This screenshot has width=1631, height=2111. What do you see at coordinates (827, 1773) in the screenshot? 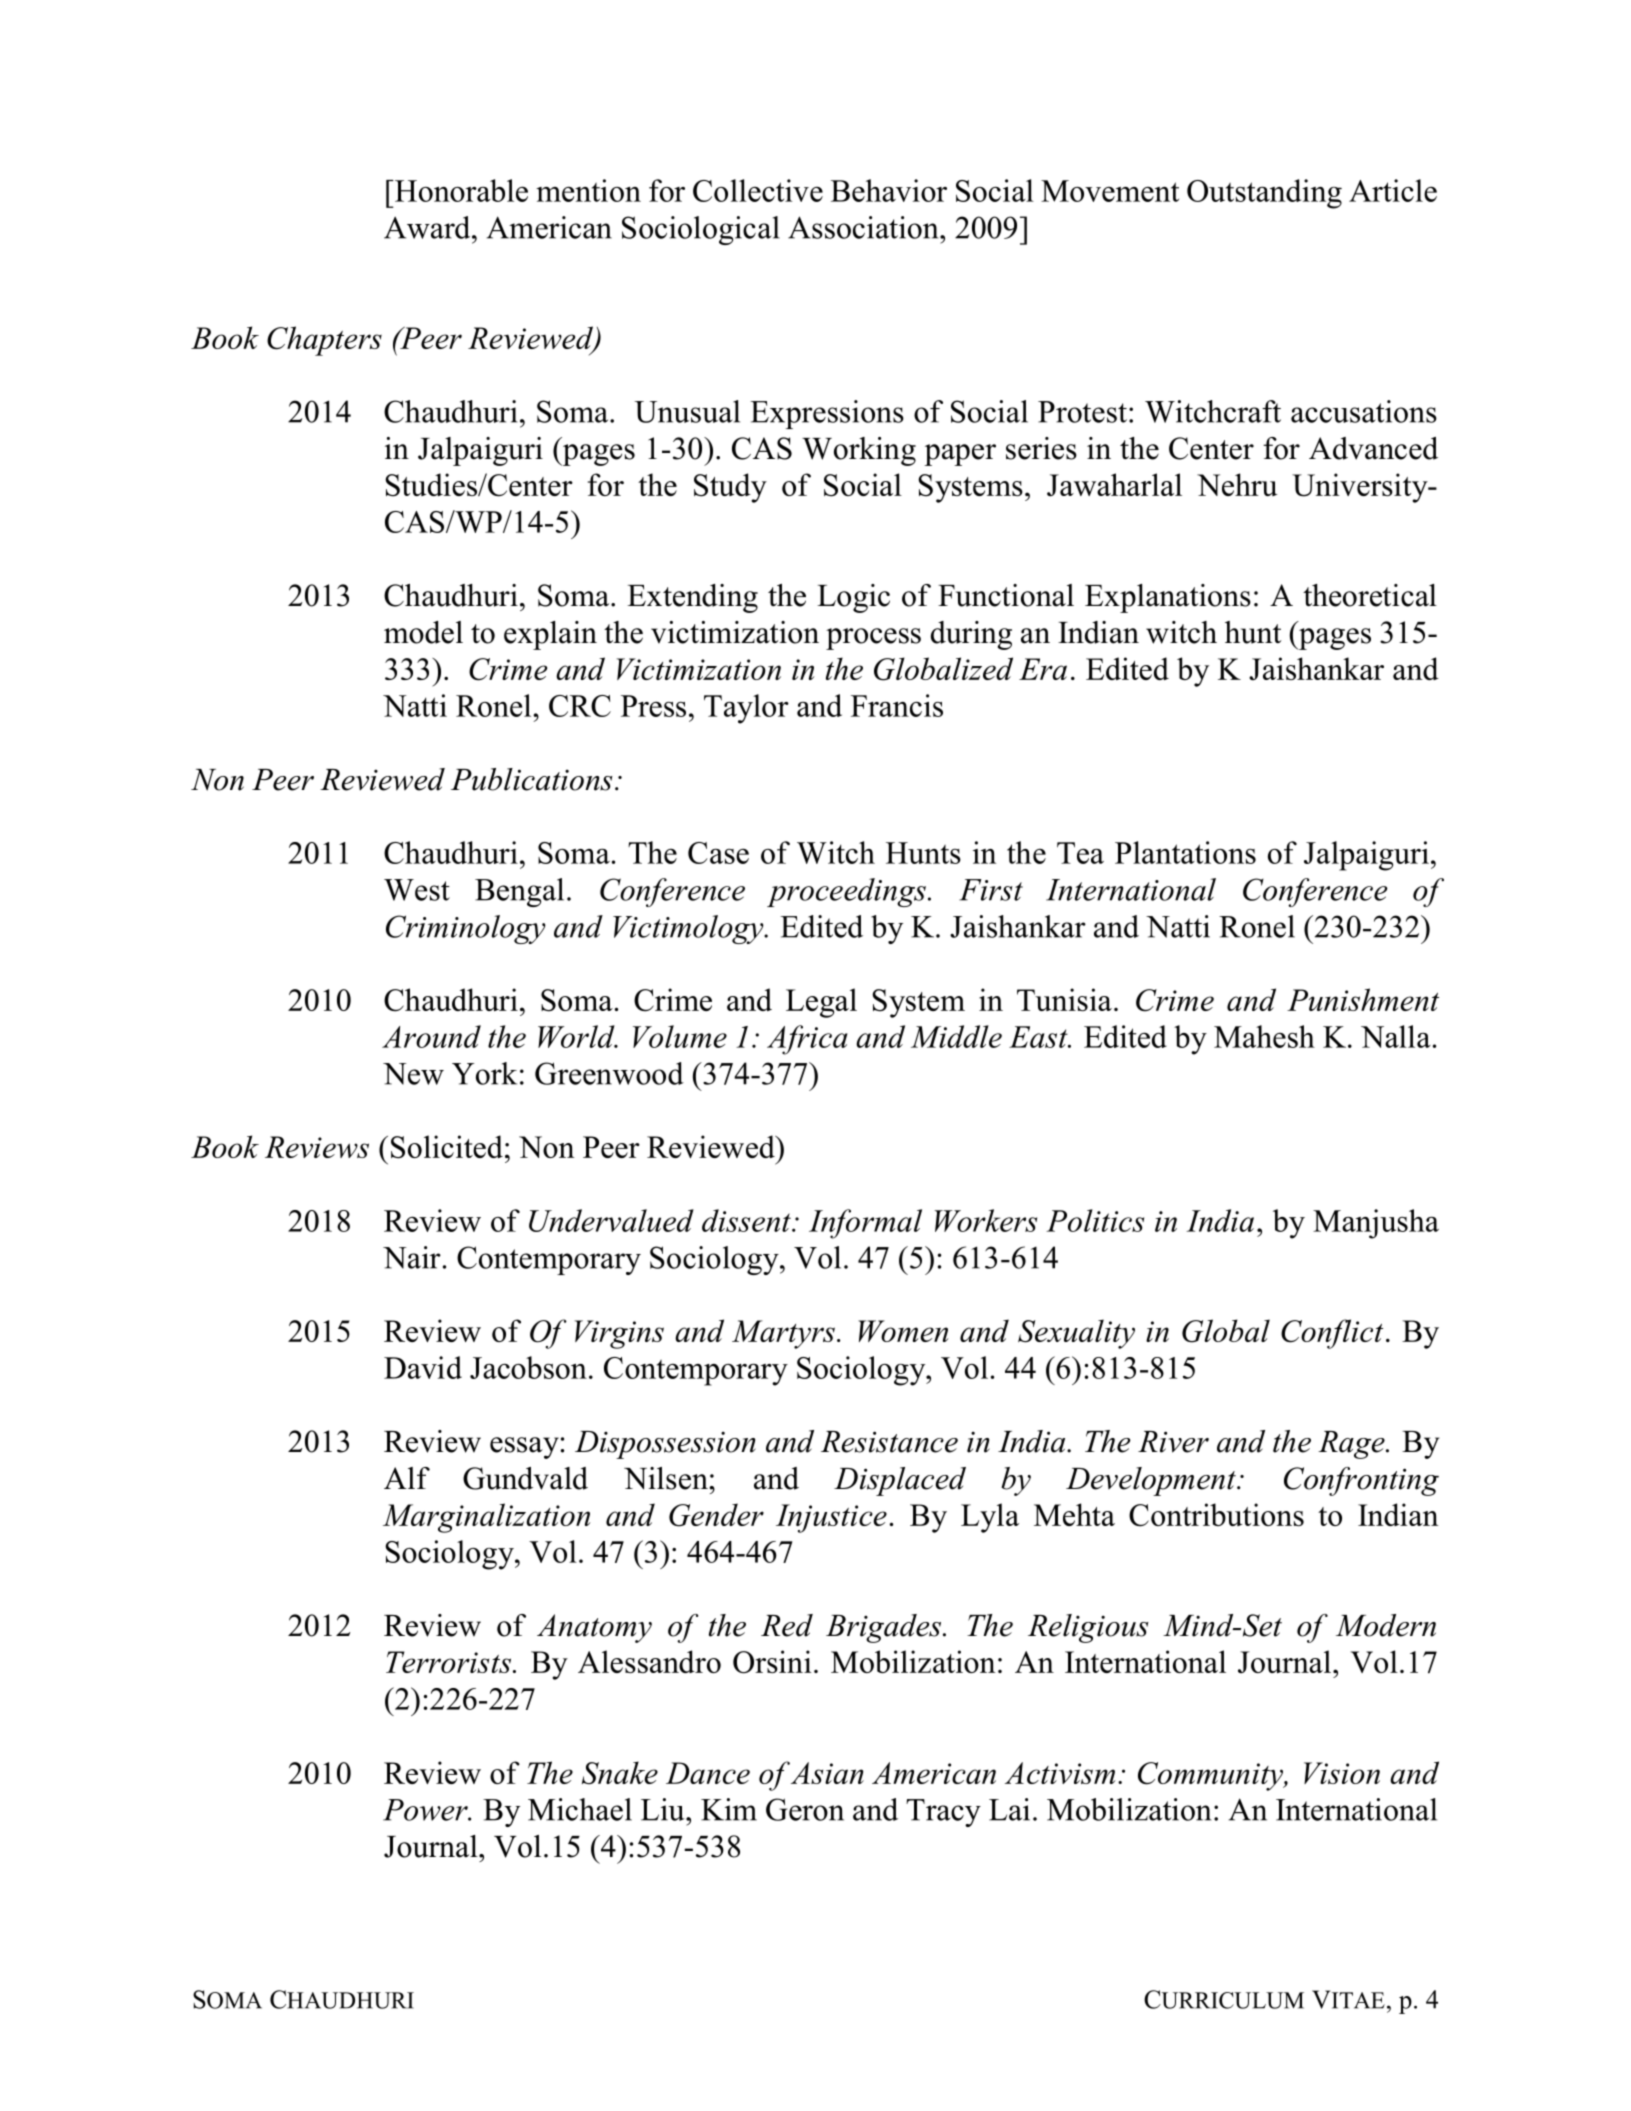
I see `Asian` at bounding box center [827, 1773].
